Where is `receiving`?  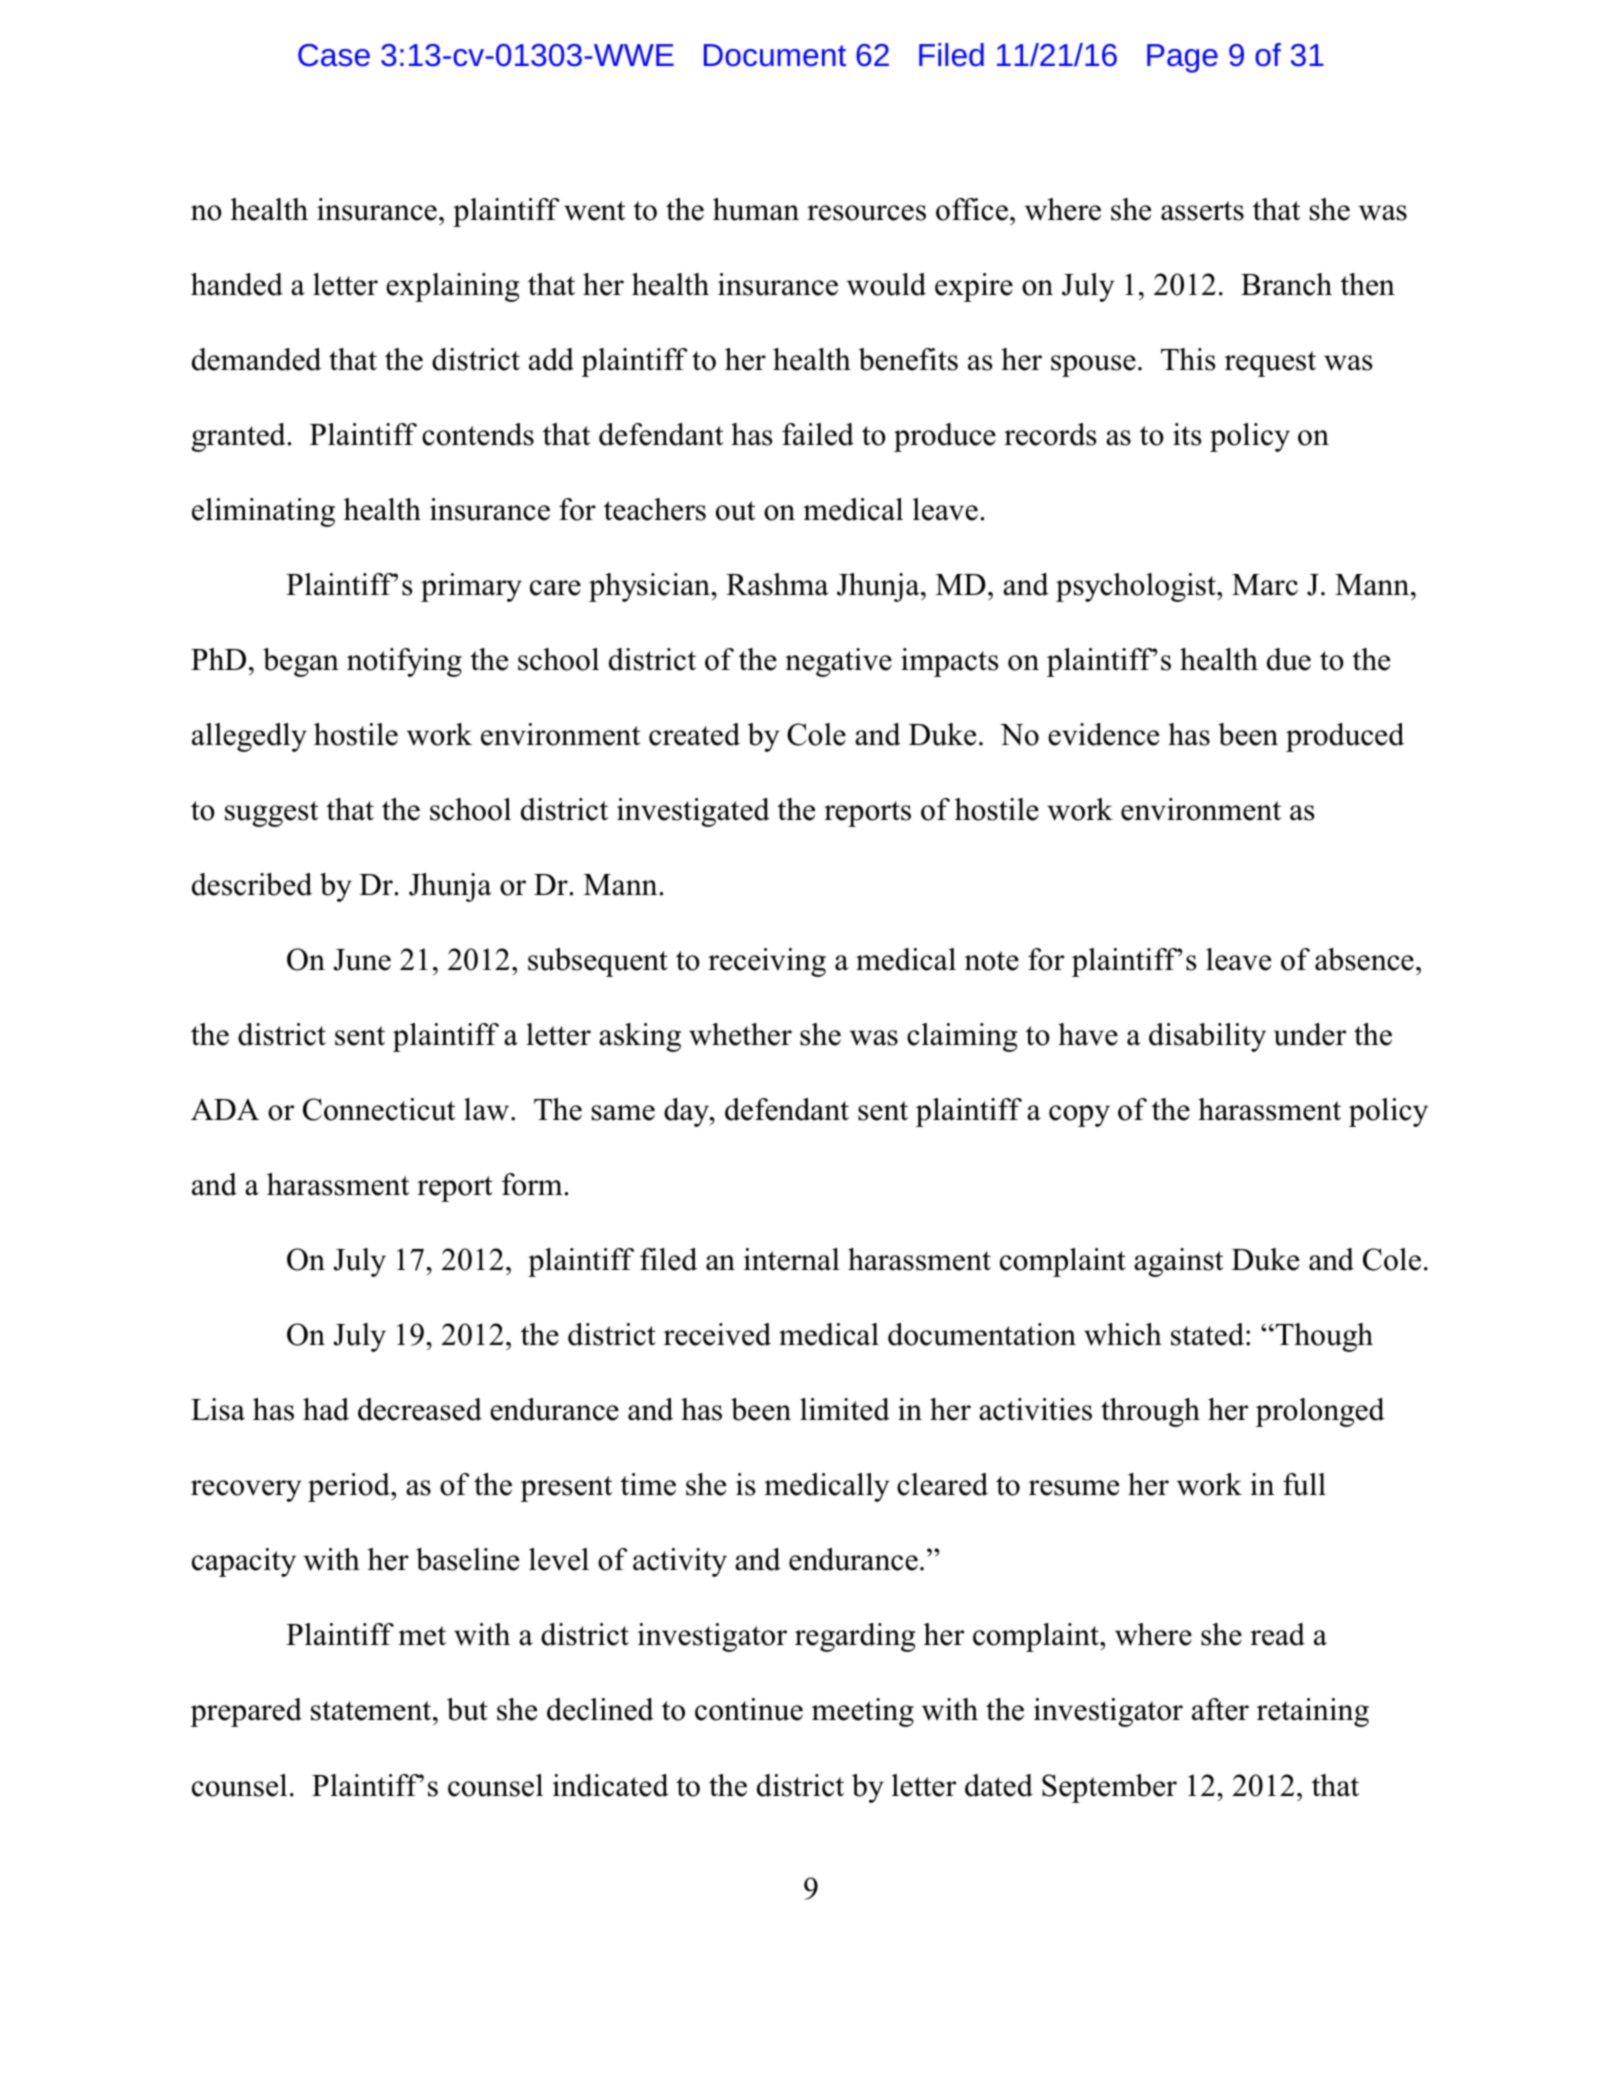 receiving is located at coordinates (767, 962).
